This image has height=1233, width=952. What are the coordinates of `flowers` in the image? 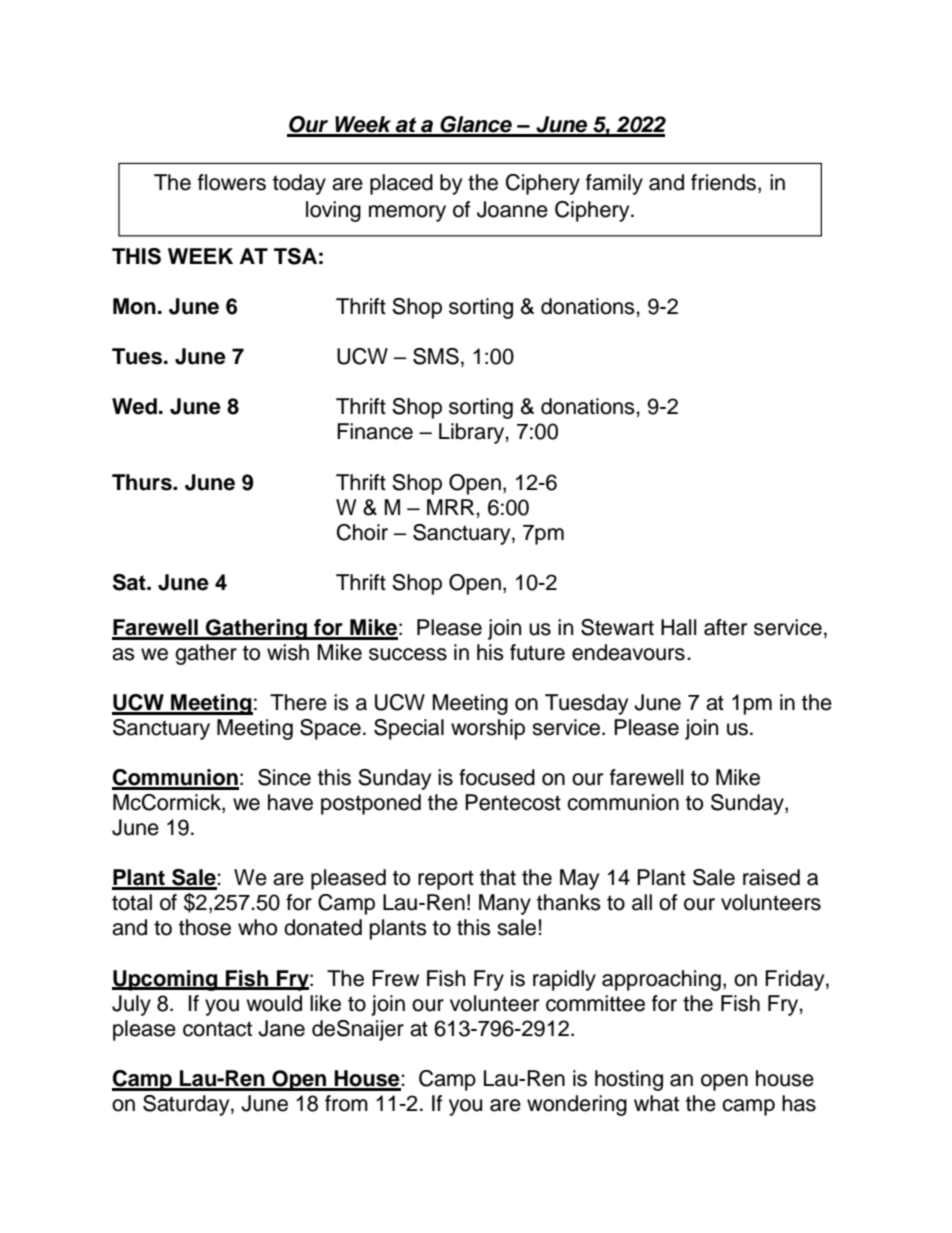 It's located at (232, 182).
